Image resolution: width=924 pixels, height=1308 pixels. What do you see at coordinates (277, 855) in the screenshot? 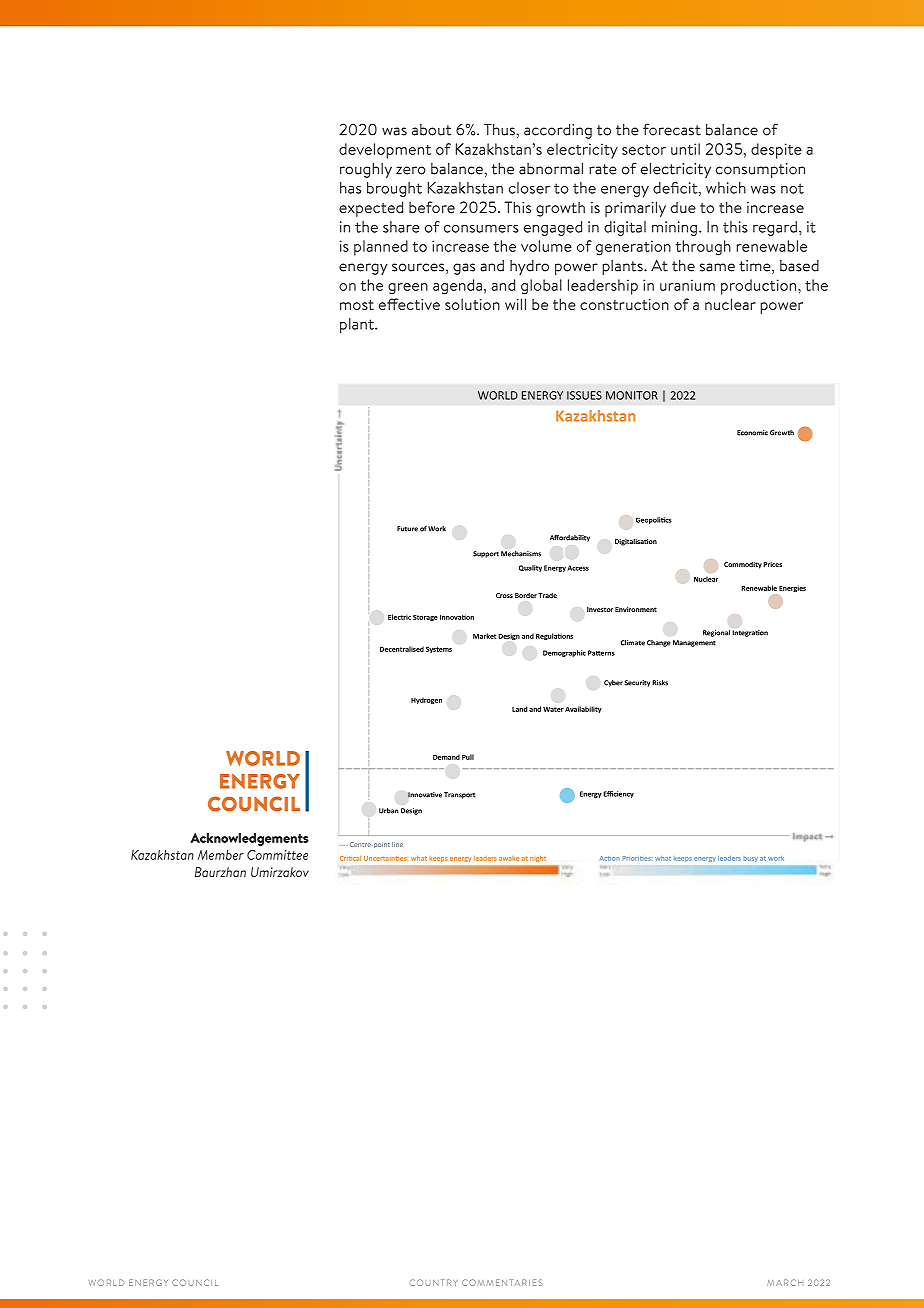
I see `Committee` at bounding box center [277, 855].
